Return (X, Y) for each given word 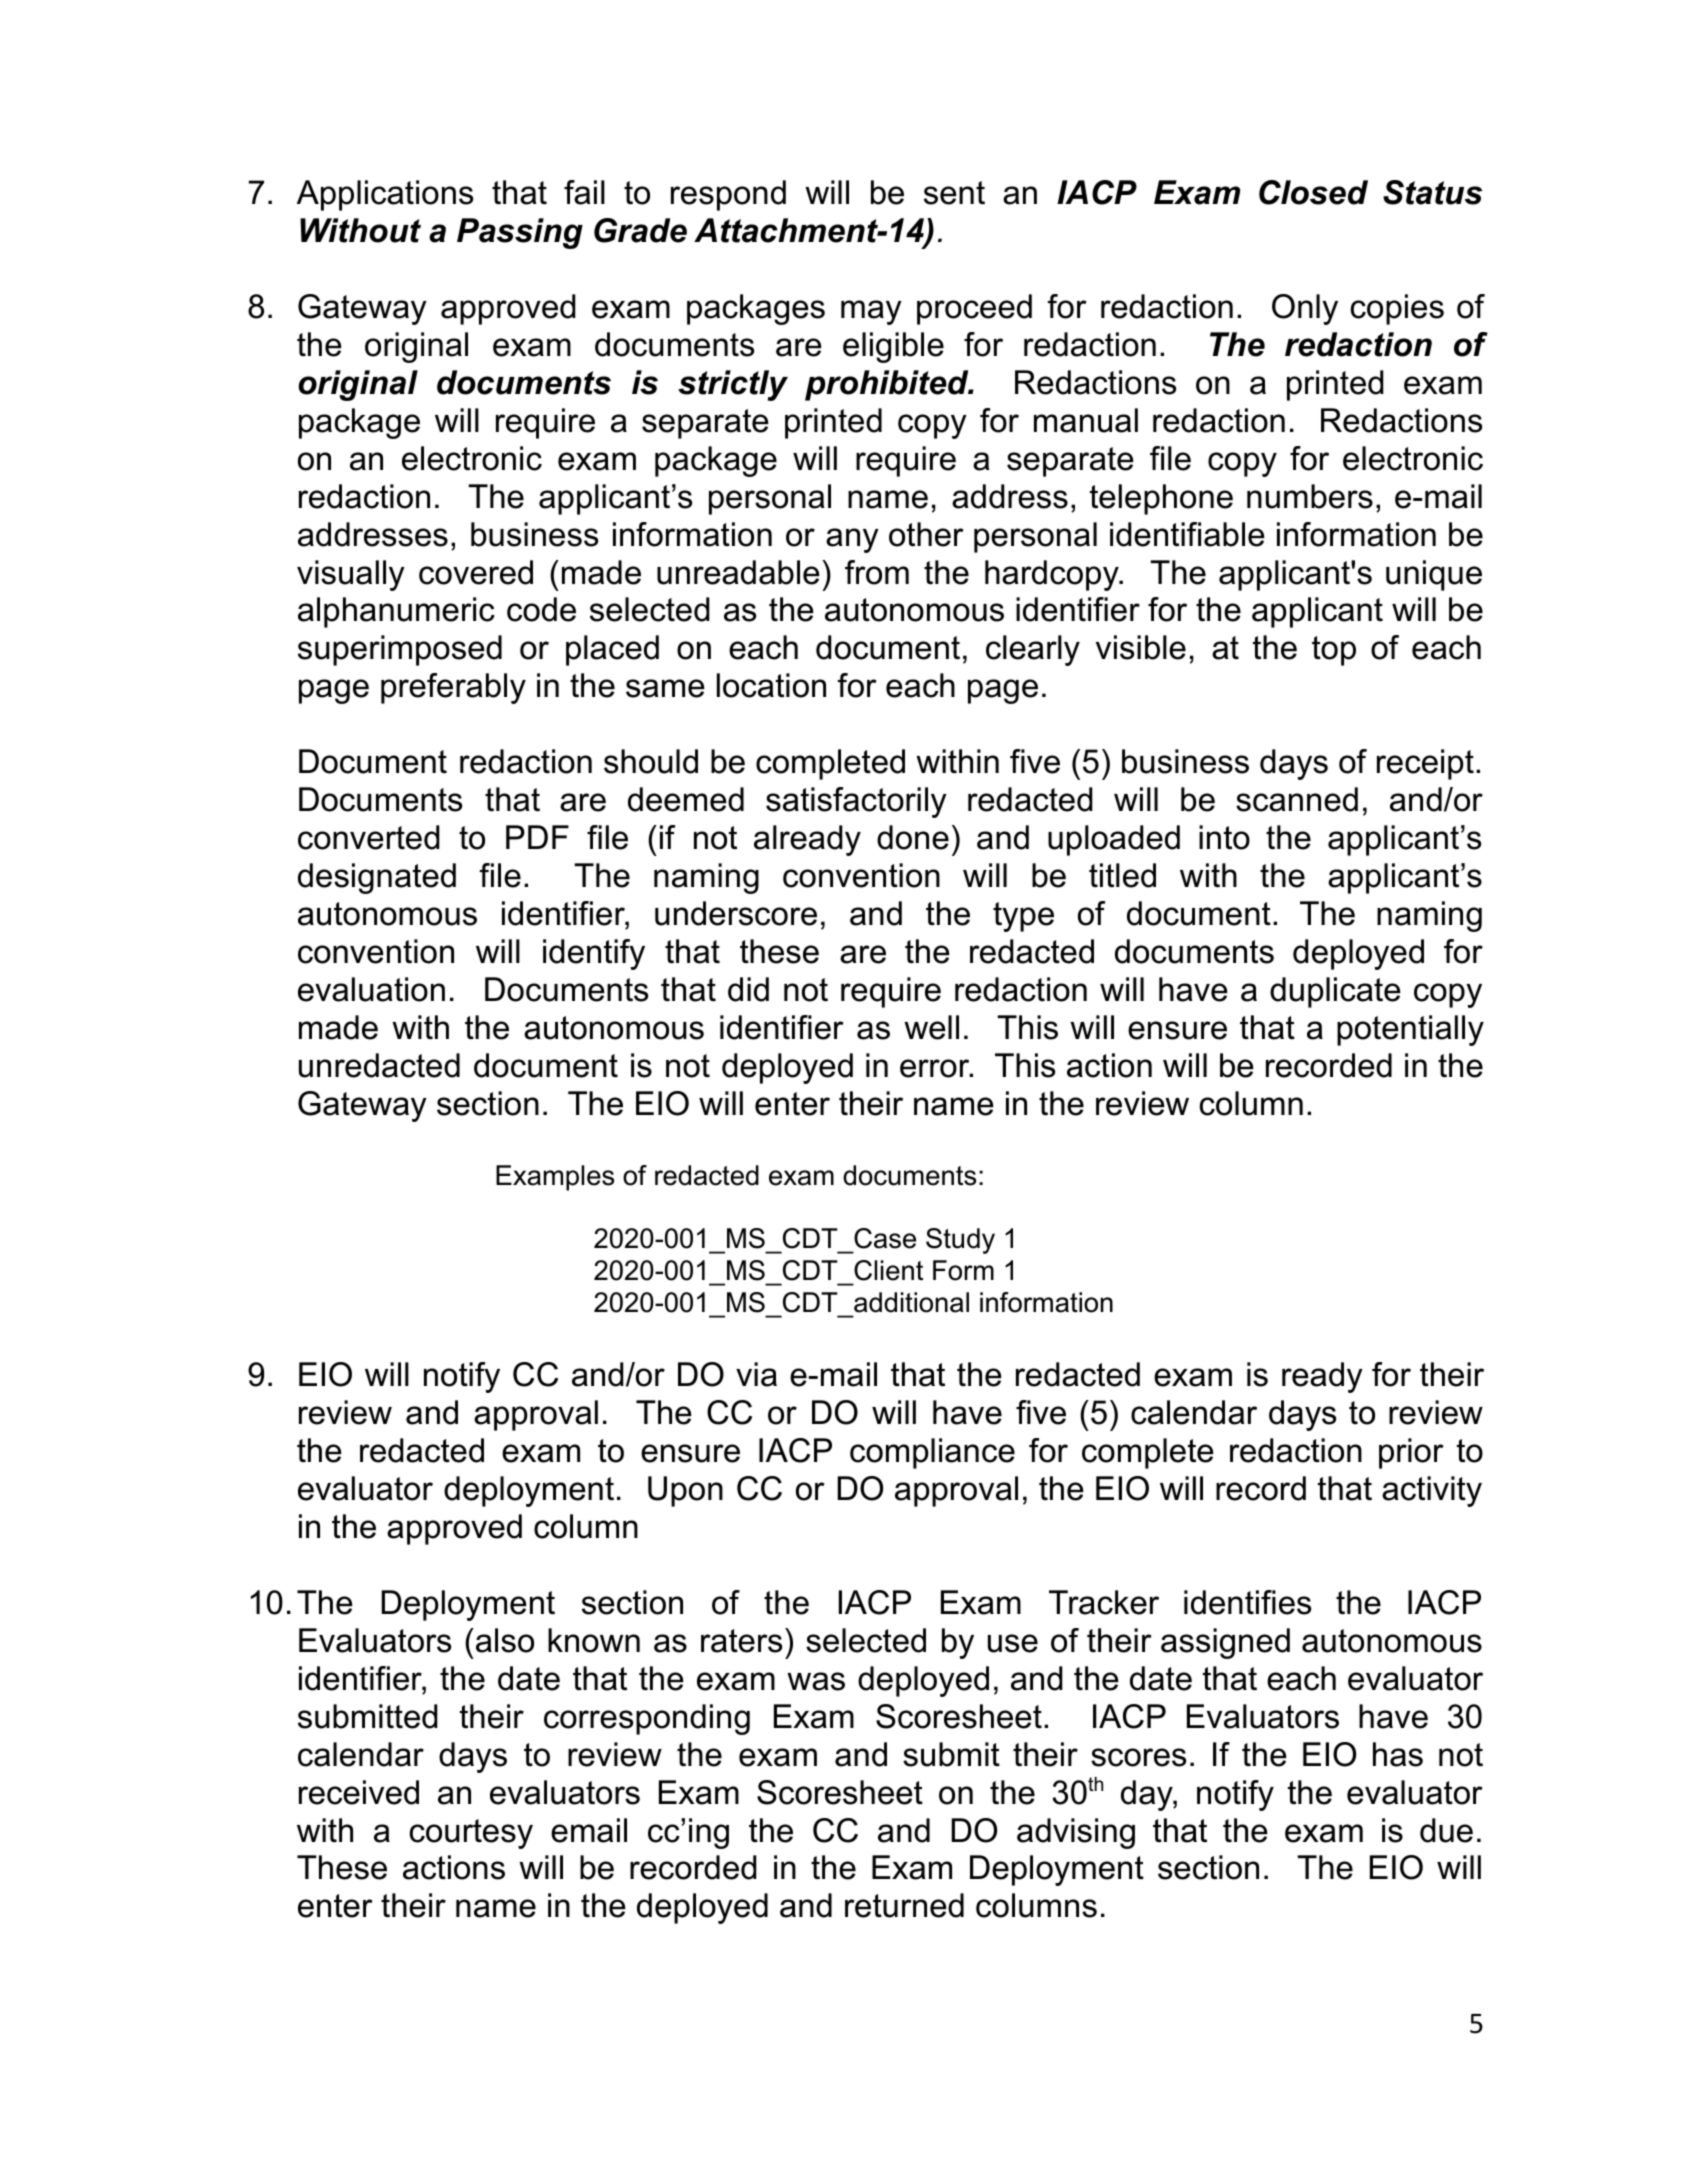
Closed (1313, 192)
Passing (520, 233)
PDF (537, 837)
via (756, 1374)
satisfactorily (856, 802)
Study (960, 1241)
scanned (1297, 799)
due (1446, 1830)
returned (904, 1905)
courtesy (471, 1834)
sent (954, 193)
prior (1411, 1453)
